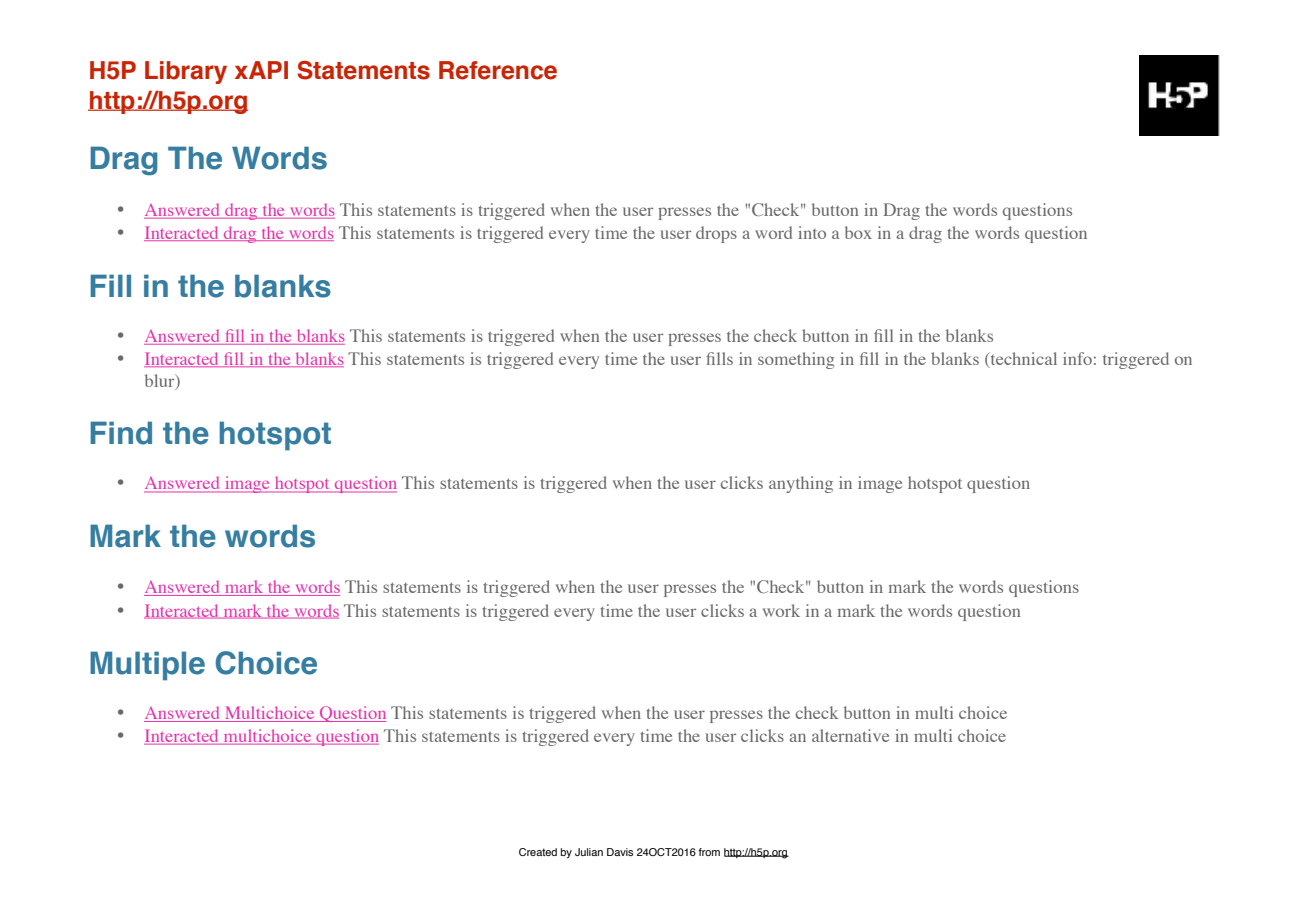 This screenshot has width=1308, height=924. What do you see at coordinates (121, 433) in the screenshot?
I see `Find` at bounding box center [121, 433].
